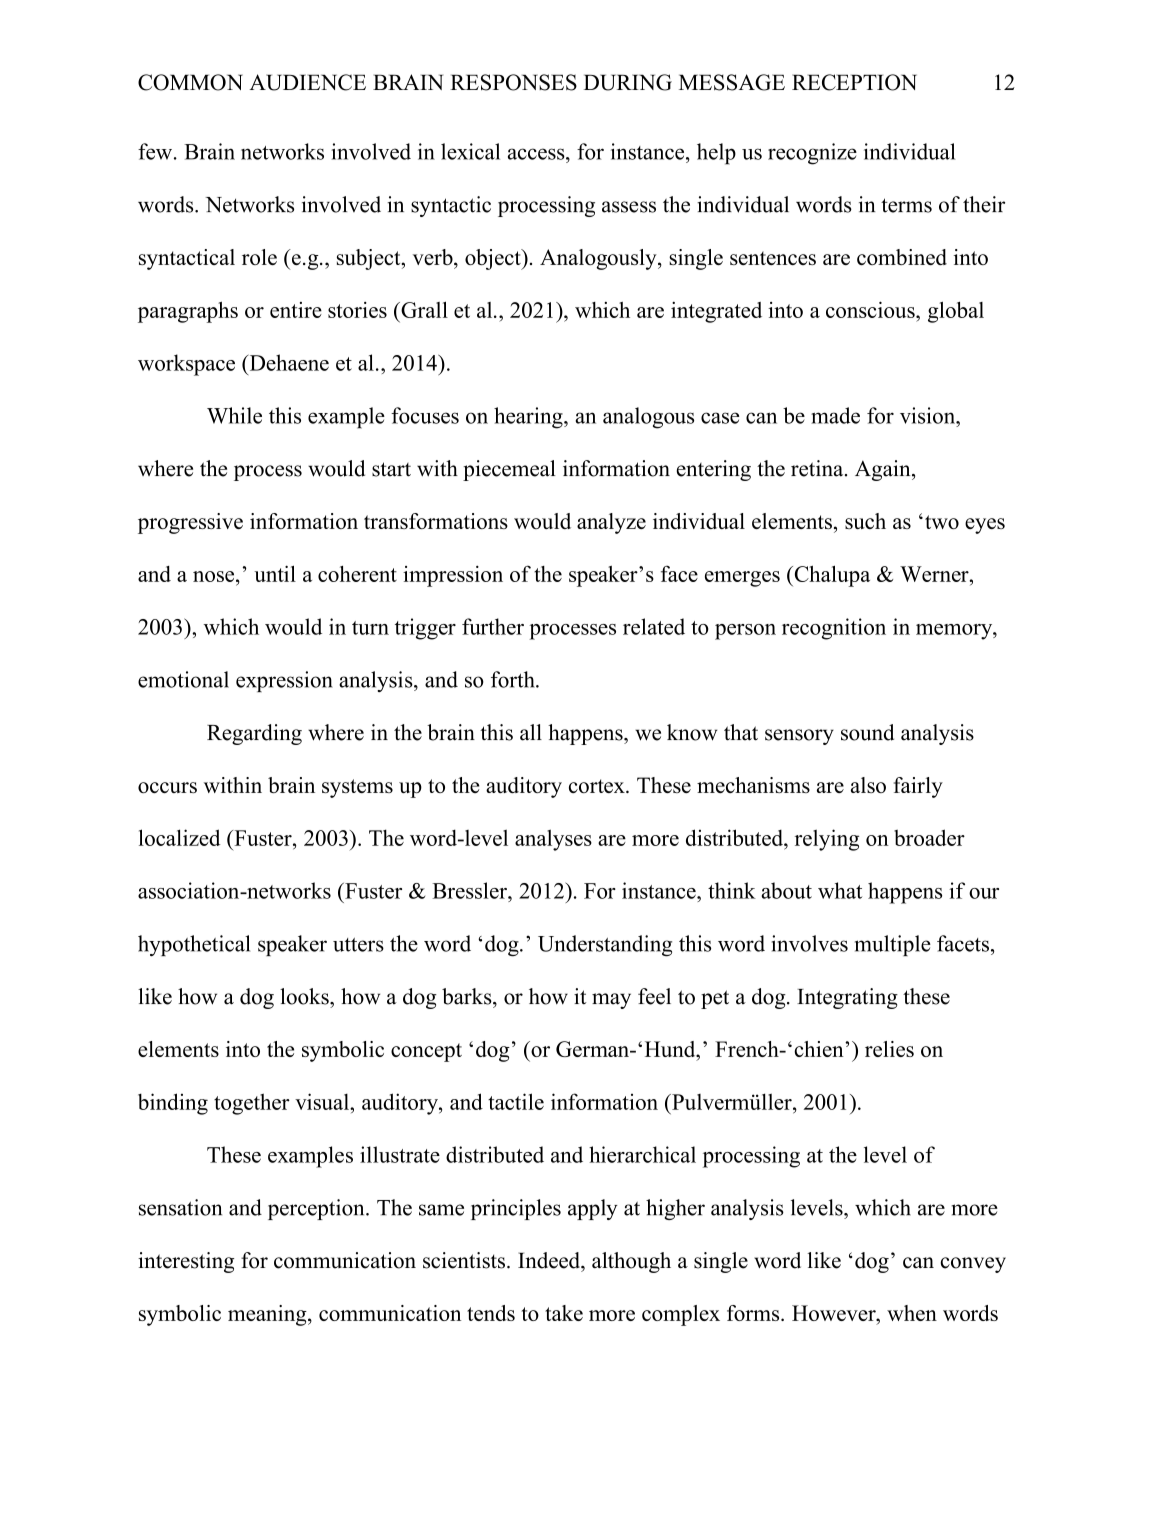 The width and height of the screenshot is (1171, 1515). What do you see at coordinates (190, 523) in the screenshot?
I see `progressive` at bounding box center [190, 523].
